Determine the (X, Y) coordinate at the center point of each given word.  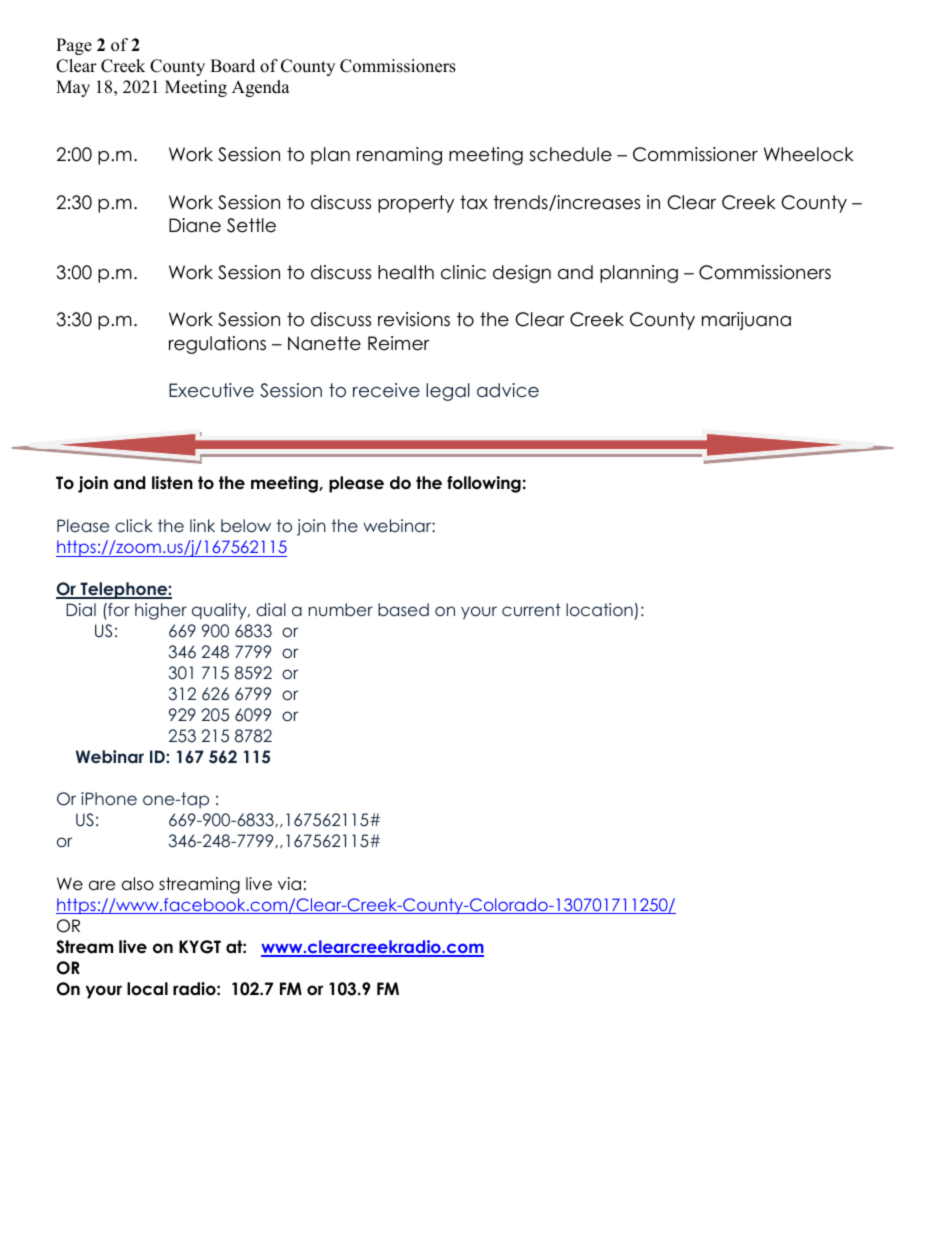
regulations (217, 345)
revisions (414, 319)
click (134, 525)
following (484, 484)
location (599, 609)
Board (232, 66)
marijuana (746, 321)
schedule (570, 154)
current (531, 609)
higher (161, 611)
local (147, 989)
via (289, 883)
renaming (399, 156)
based (403, 609)
